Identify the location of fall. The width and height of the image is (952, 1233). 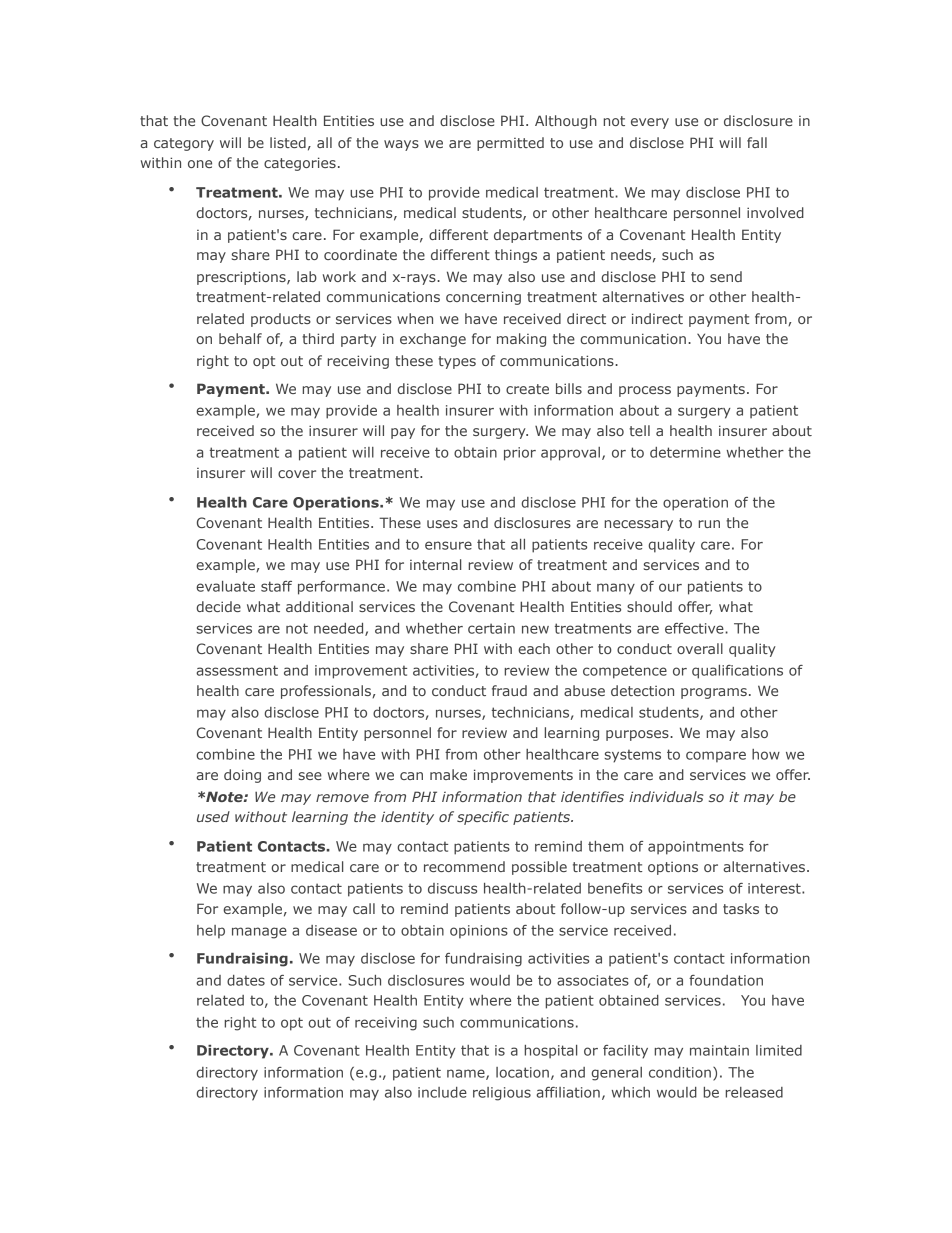
(757, 142).
